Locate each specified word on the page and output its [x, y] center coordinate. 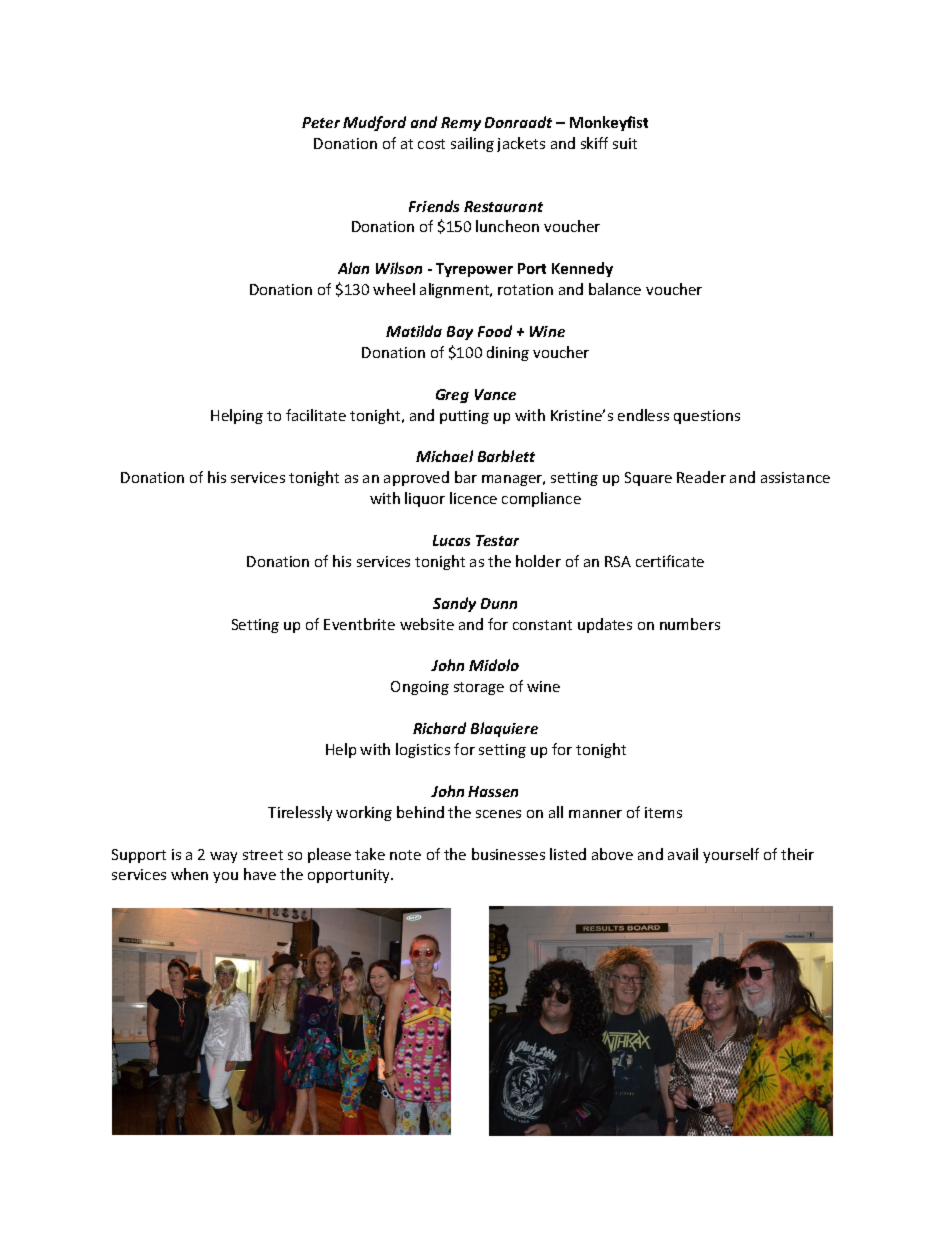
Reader [701, 477]
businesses [508, 854]
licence [473, 498]
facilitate [316, 415]
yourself [731, 855]
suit [625, 143]
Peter [321, 122]
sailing [472, 144]
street [263, 855]
